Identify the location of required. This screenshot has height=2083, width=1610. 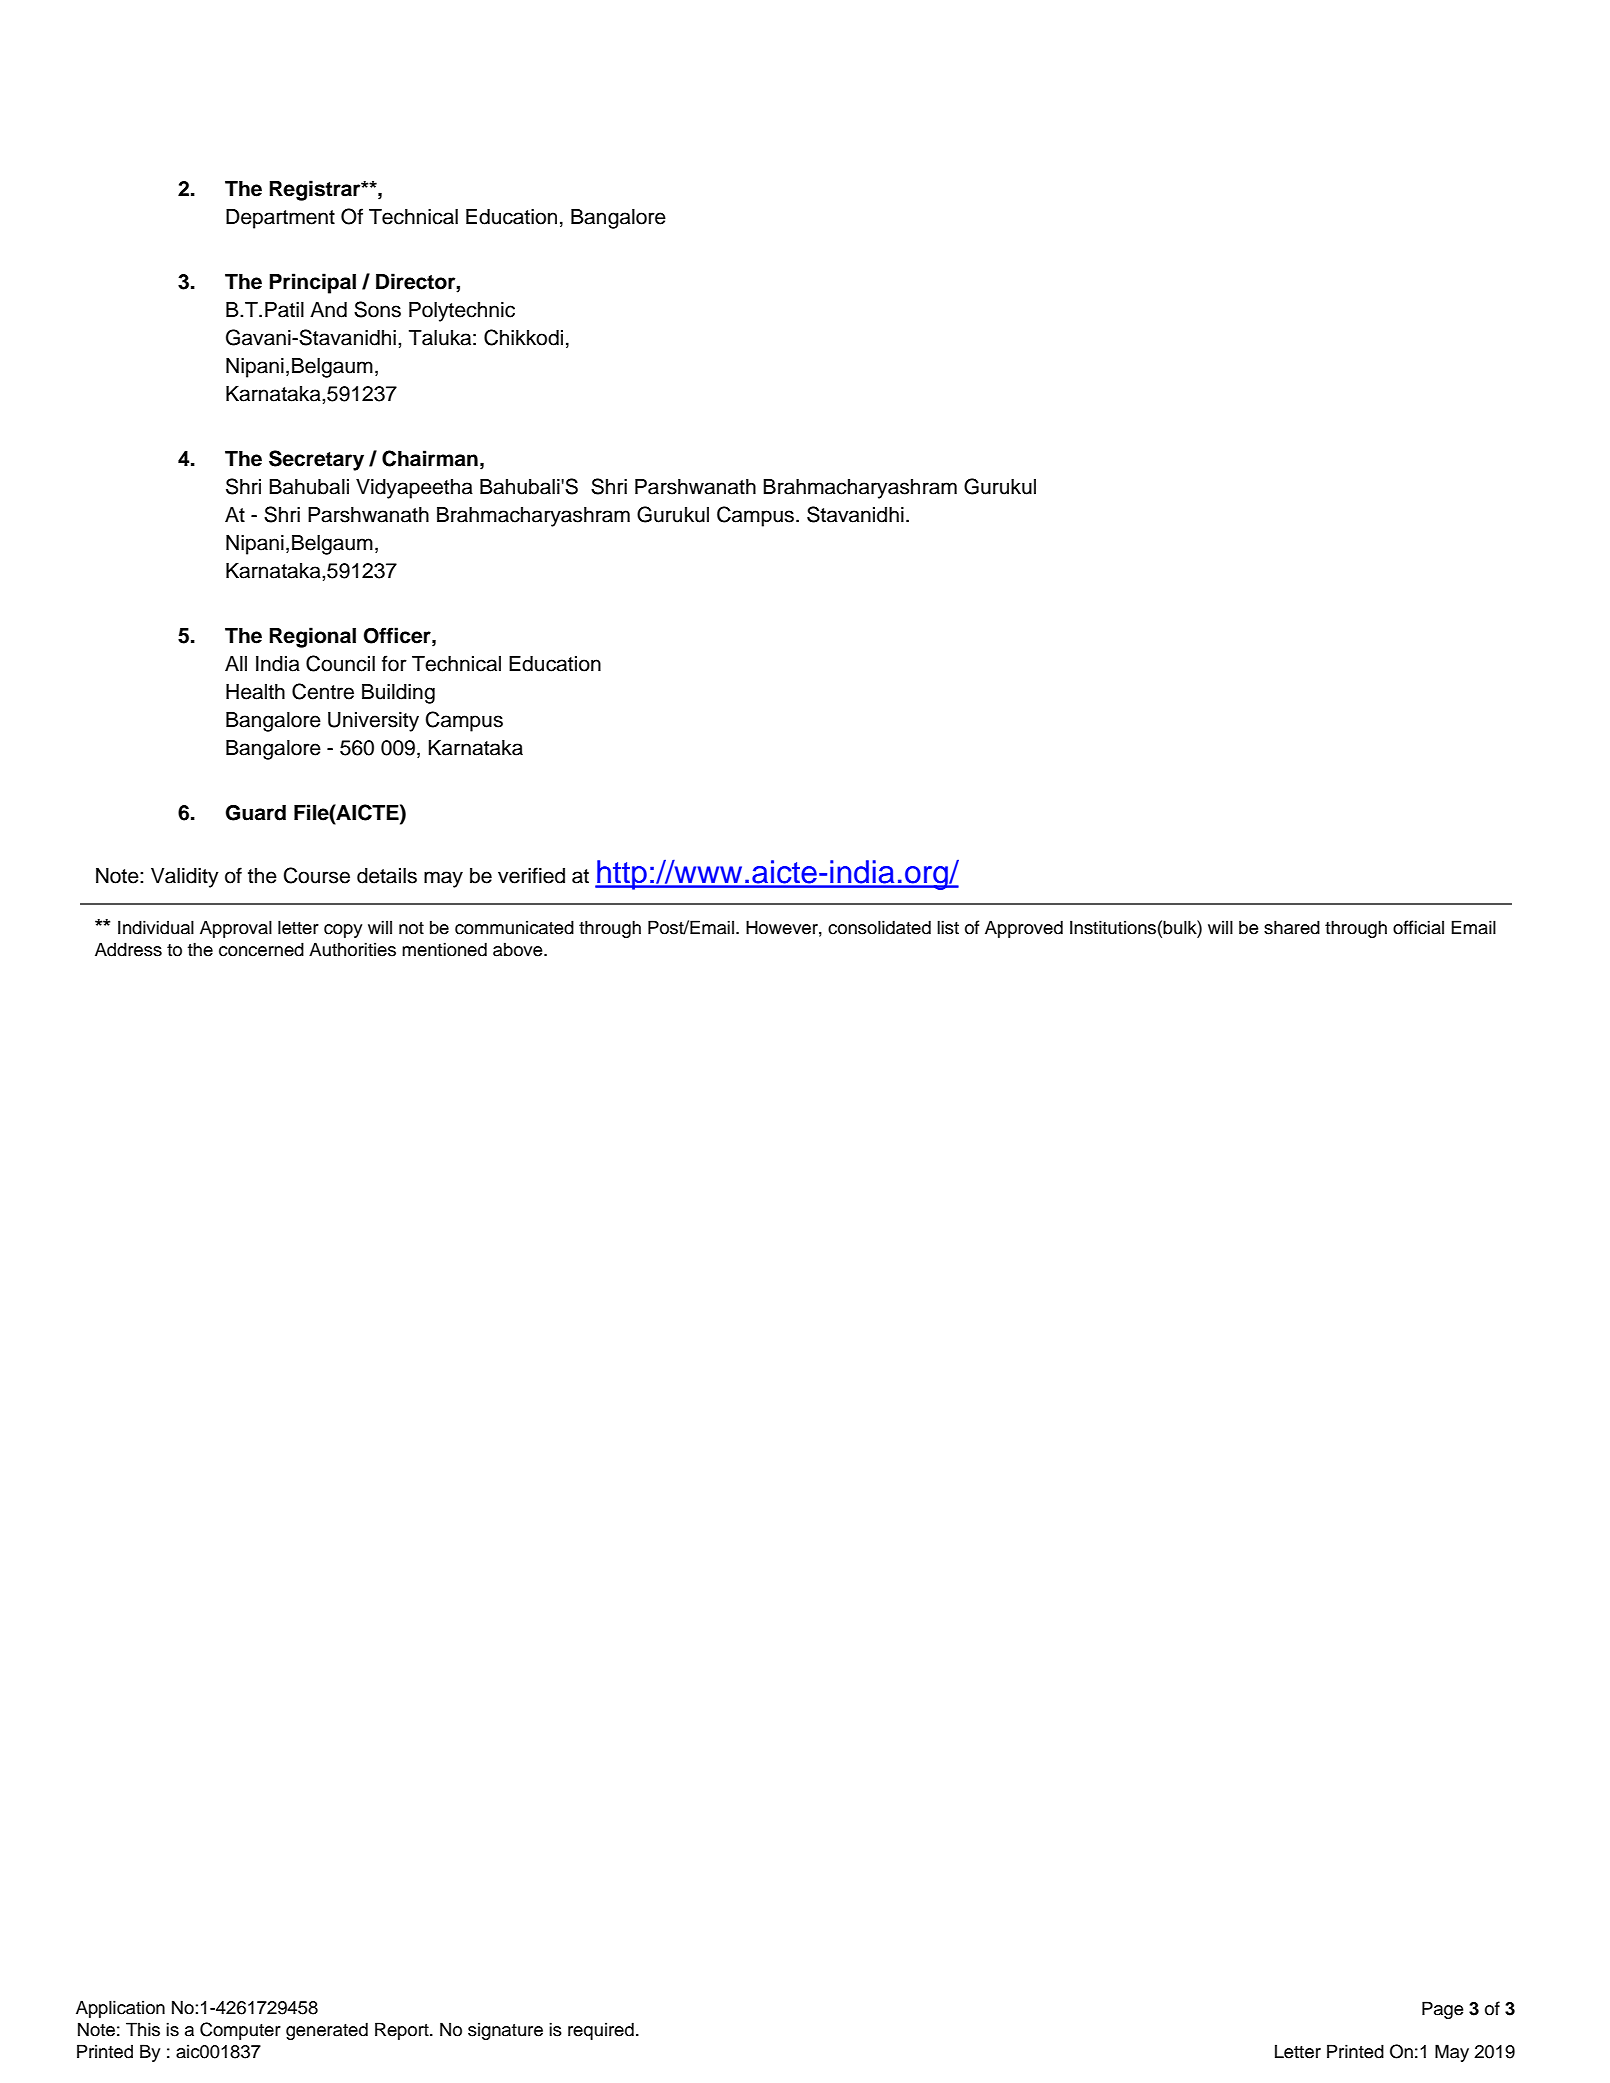
(601, 2031).
